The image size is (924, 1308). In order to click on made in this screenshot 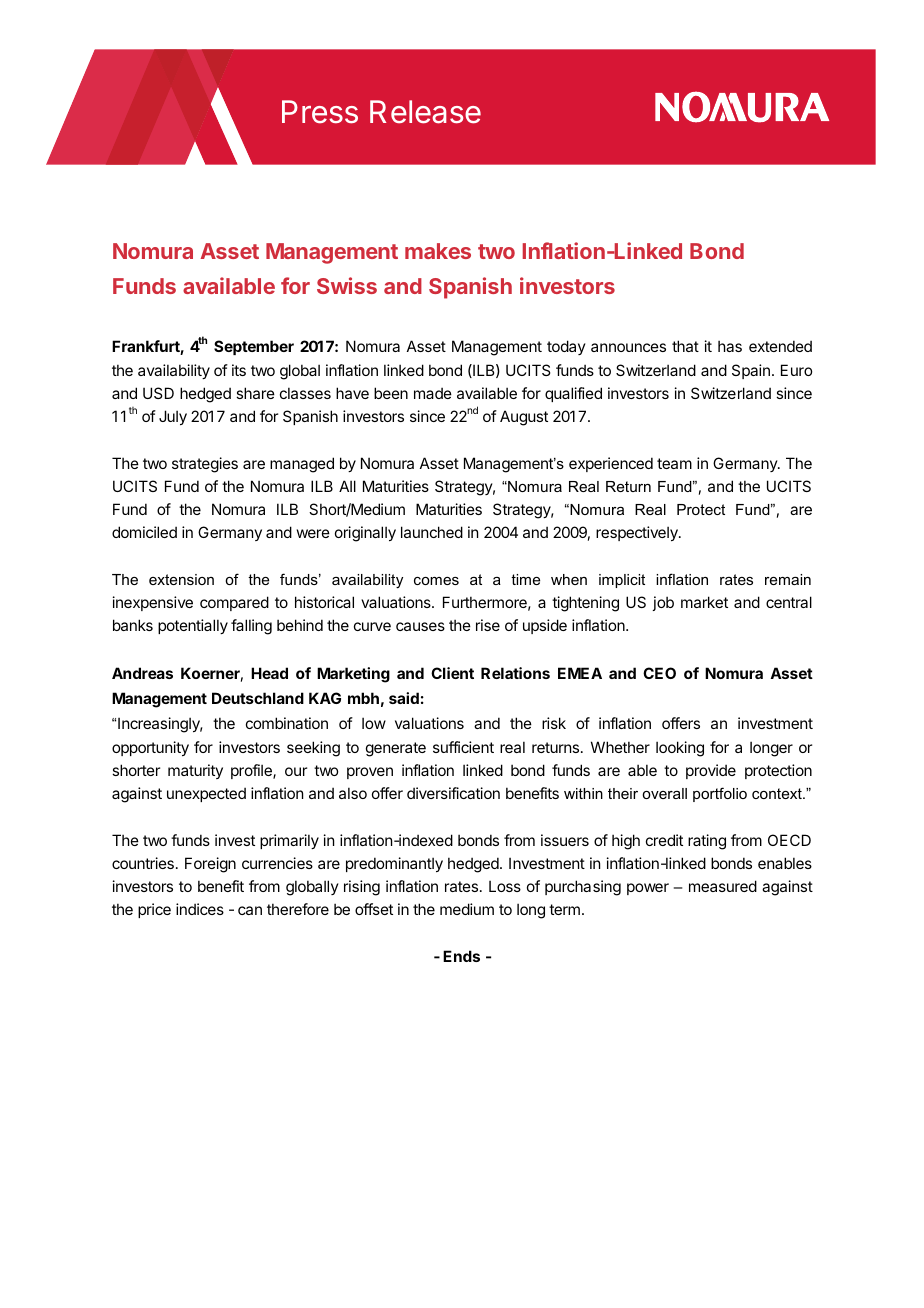, I will do `click(433, 393)`.
